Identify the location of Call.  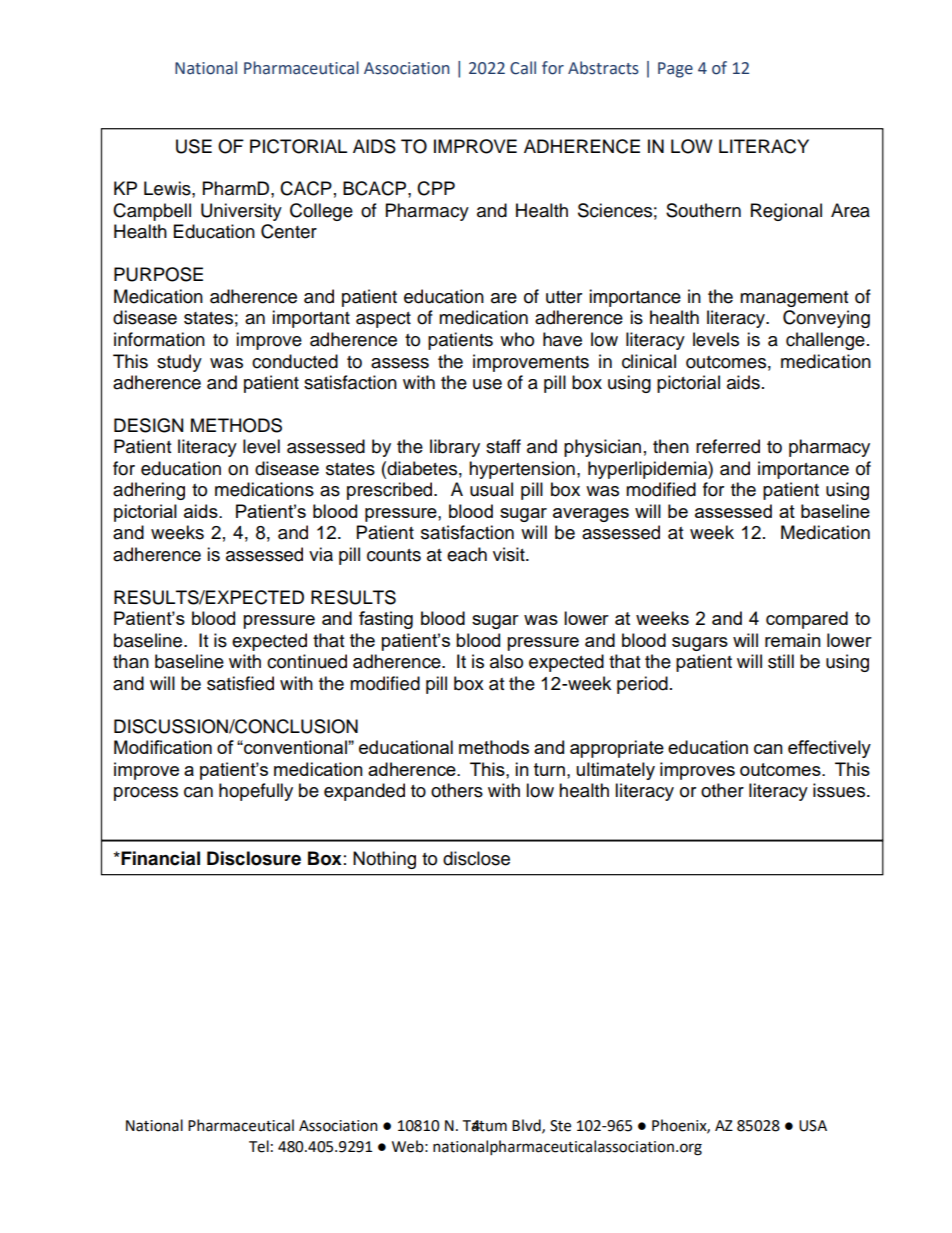
(523, 68).
